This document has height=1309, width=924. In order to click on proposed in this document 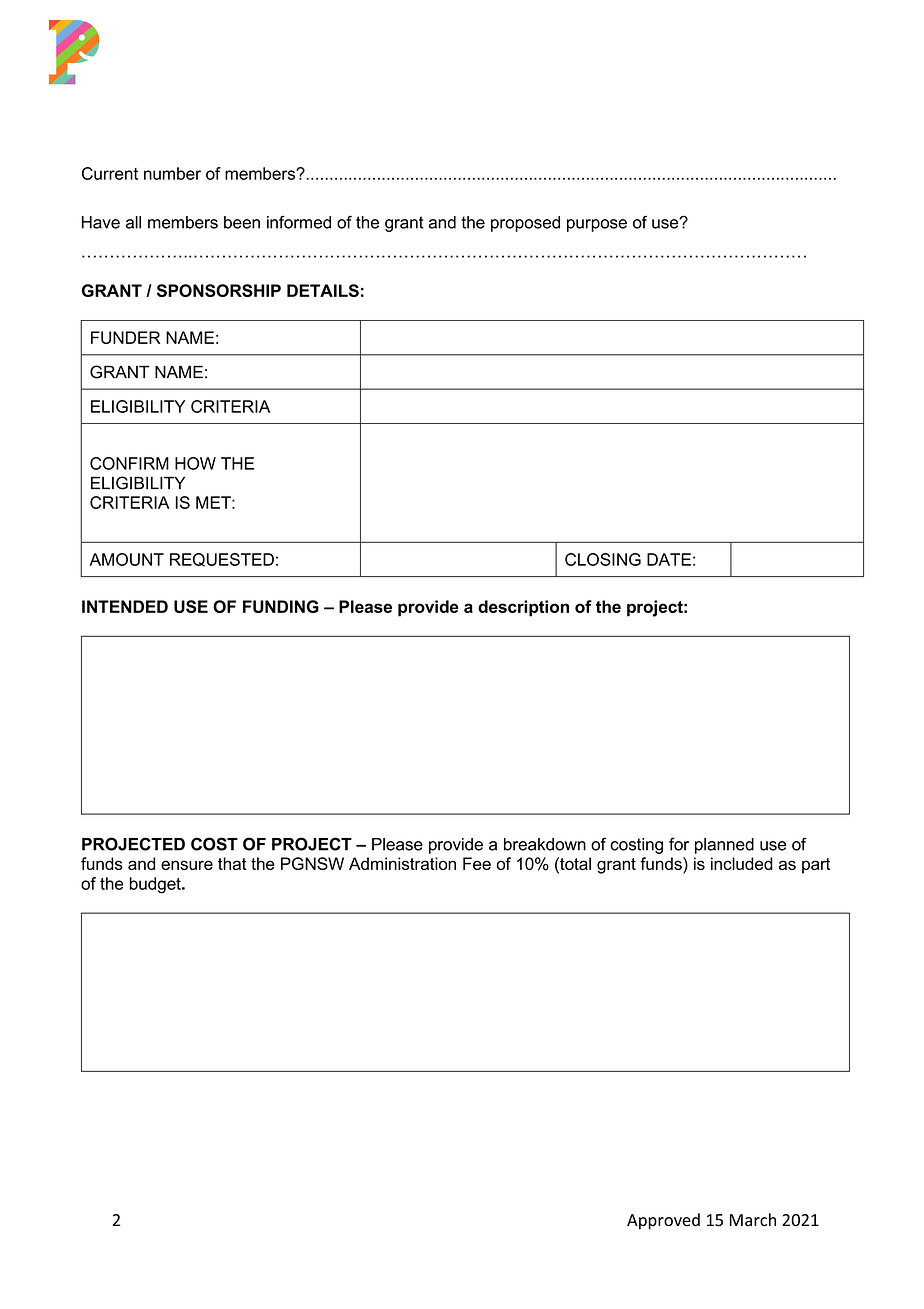, I will do `click(525, 224)`.
